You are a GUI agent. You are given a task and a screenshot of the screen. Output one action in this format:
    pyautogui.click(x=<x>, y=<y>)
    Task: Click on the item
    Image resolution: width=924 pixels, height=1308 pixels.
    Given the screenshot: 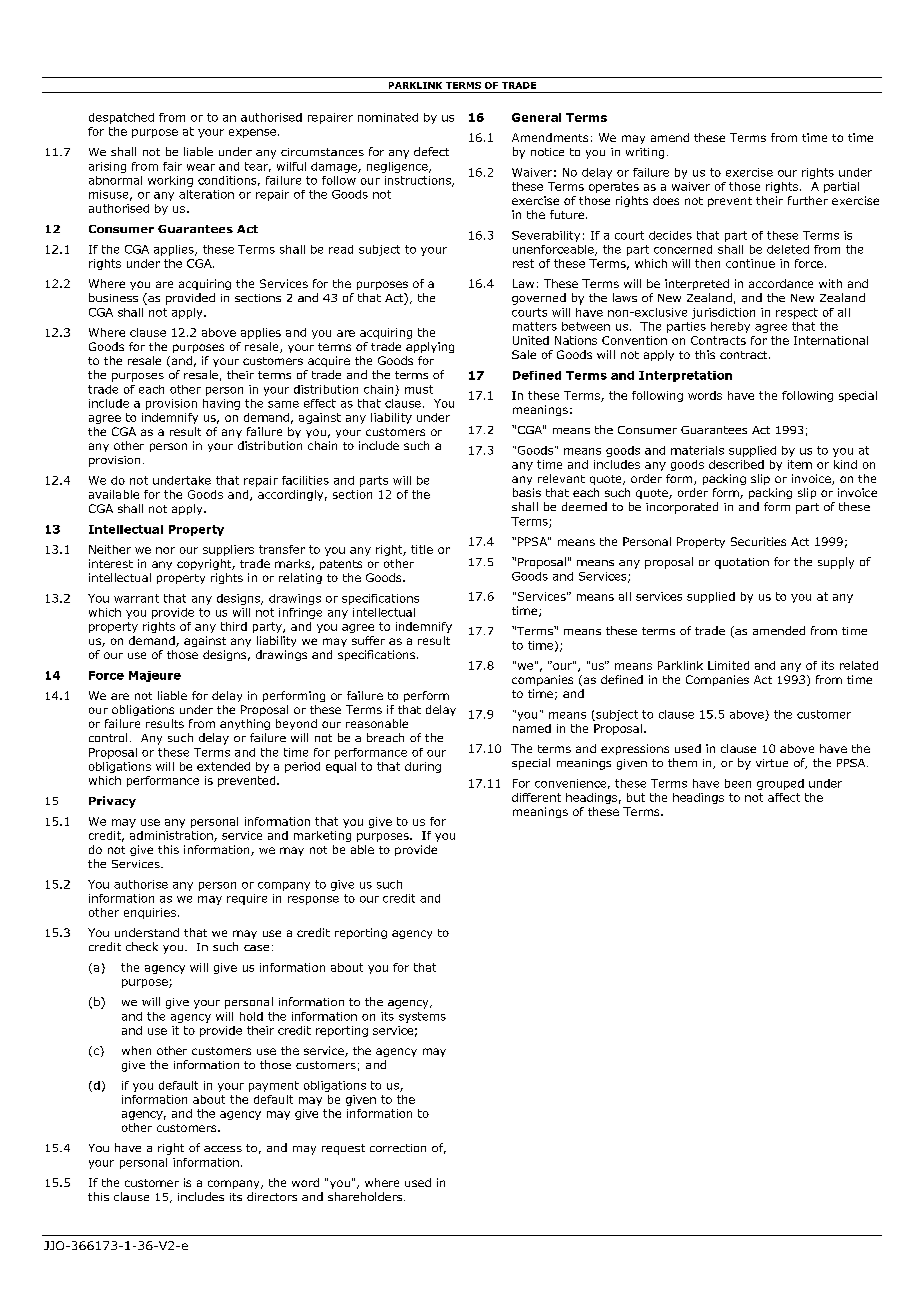 What is the action you would take?
    pyautogui.click(x=800, y=464)
